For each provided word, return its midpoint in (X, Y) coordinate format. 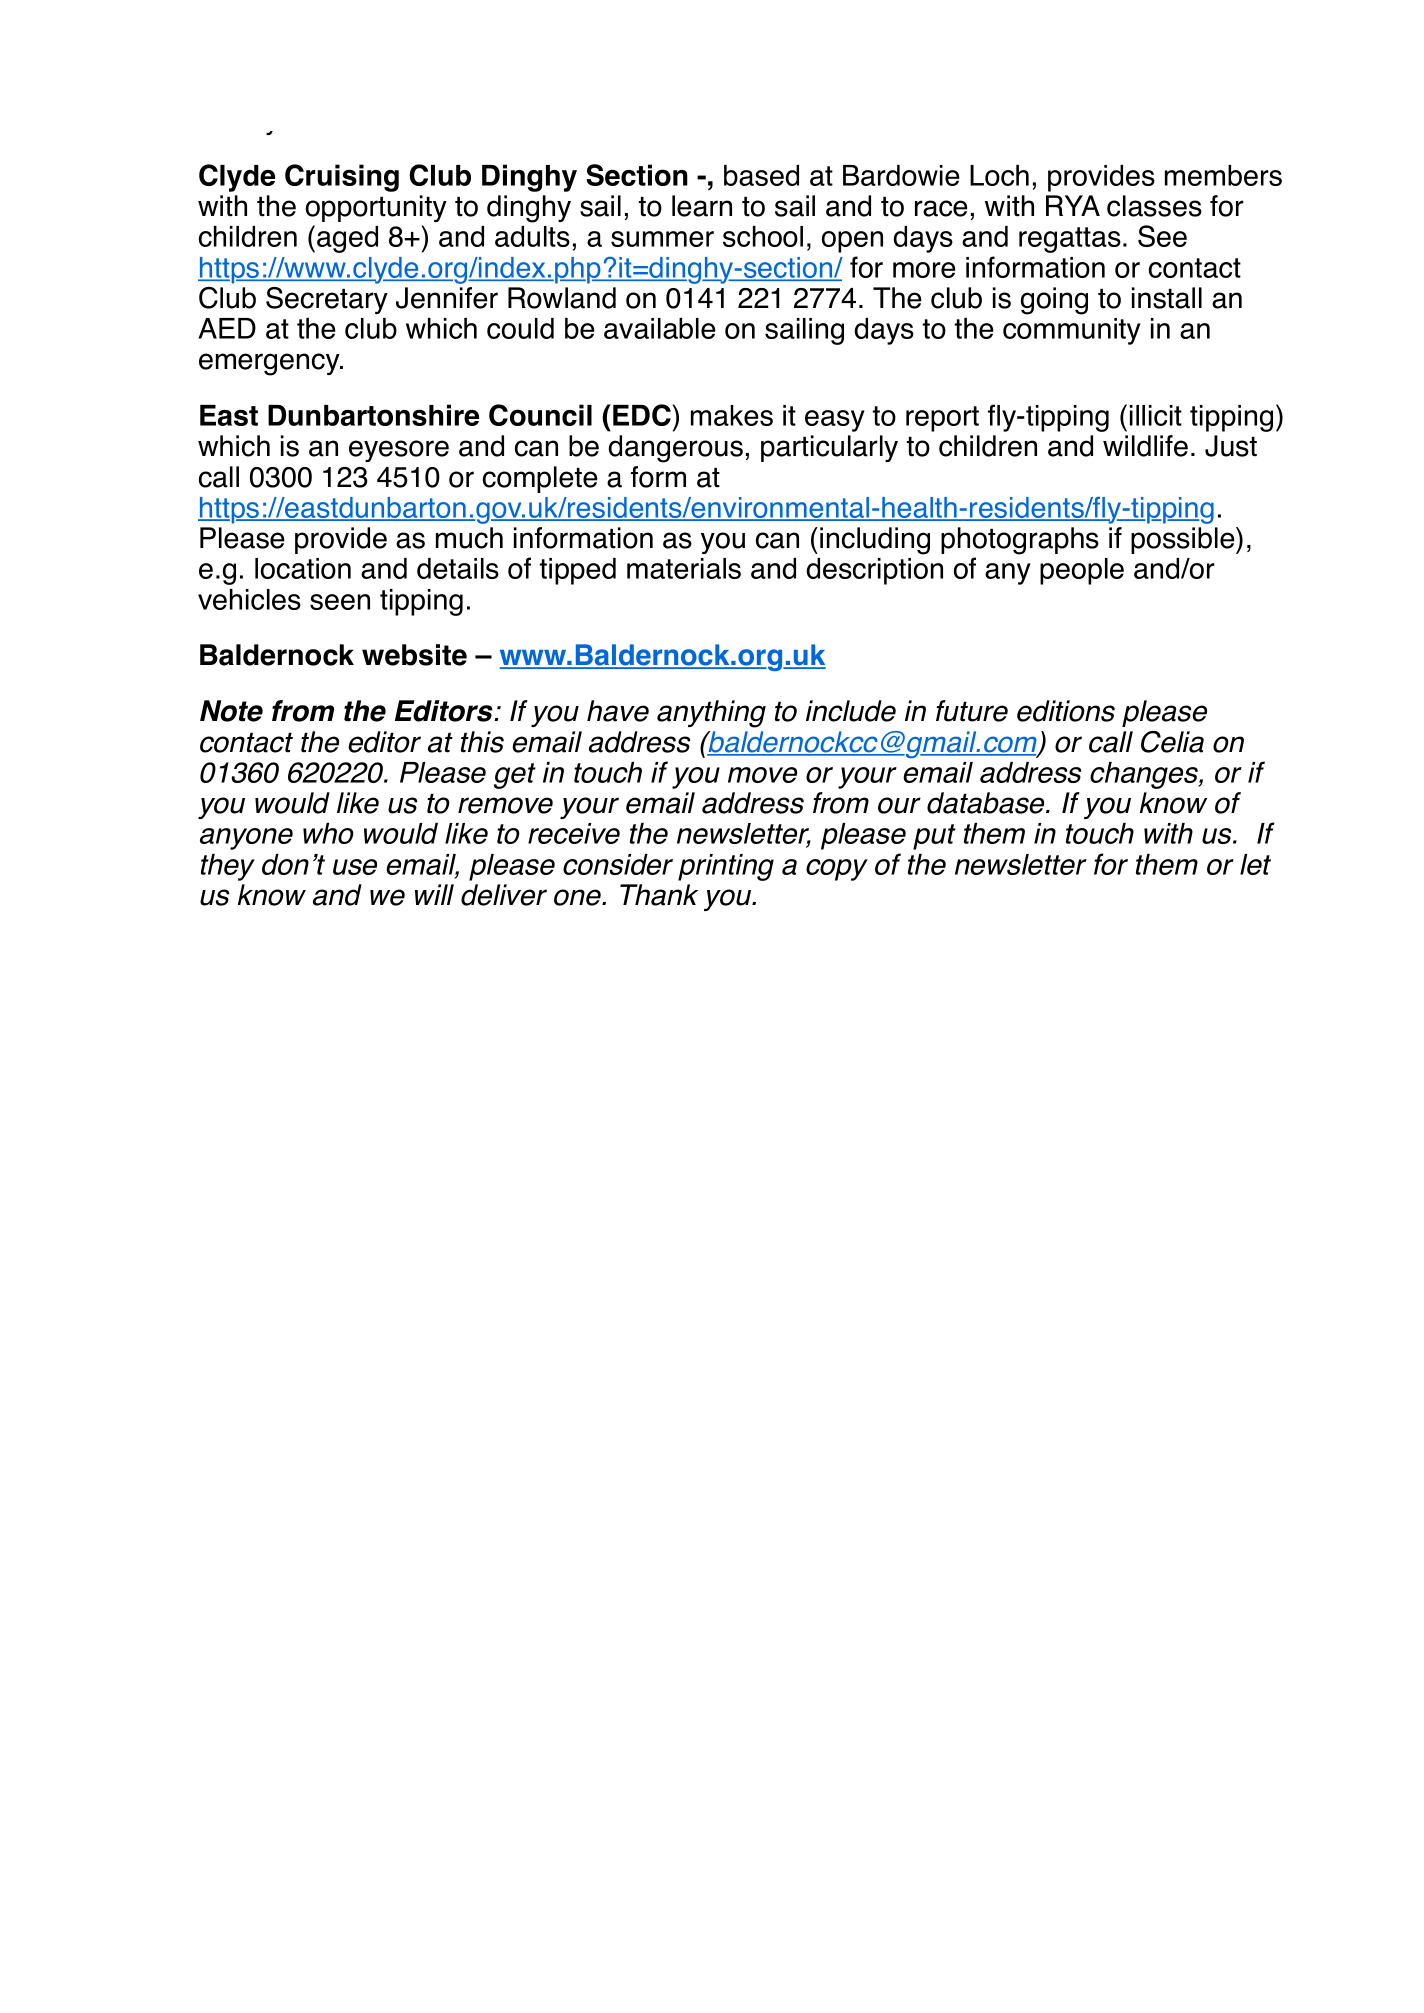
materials (684, 568)
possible (1184, 540)
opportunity (376, 208)
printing (726, 867)
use (355, 867)
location (303, 568)
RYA (1073, 205)
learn (702, 206)
